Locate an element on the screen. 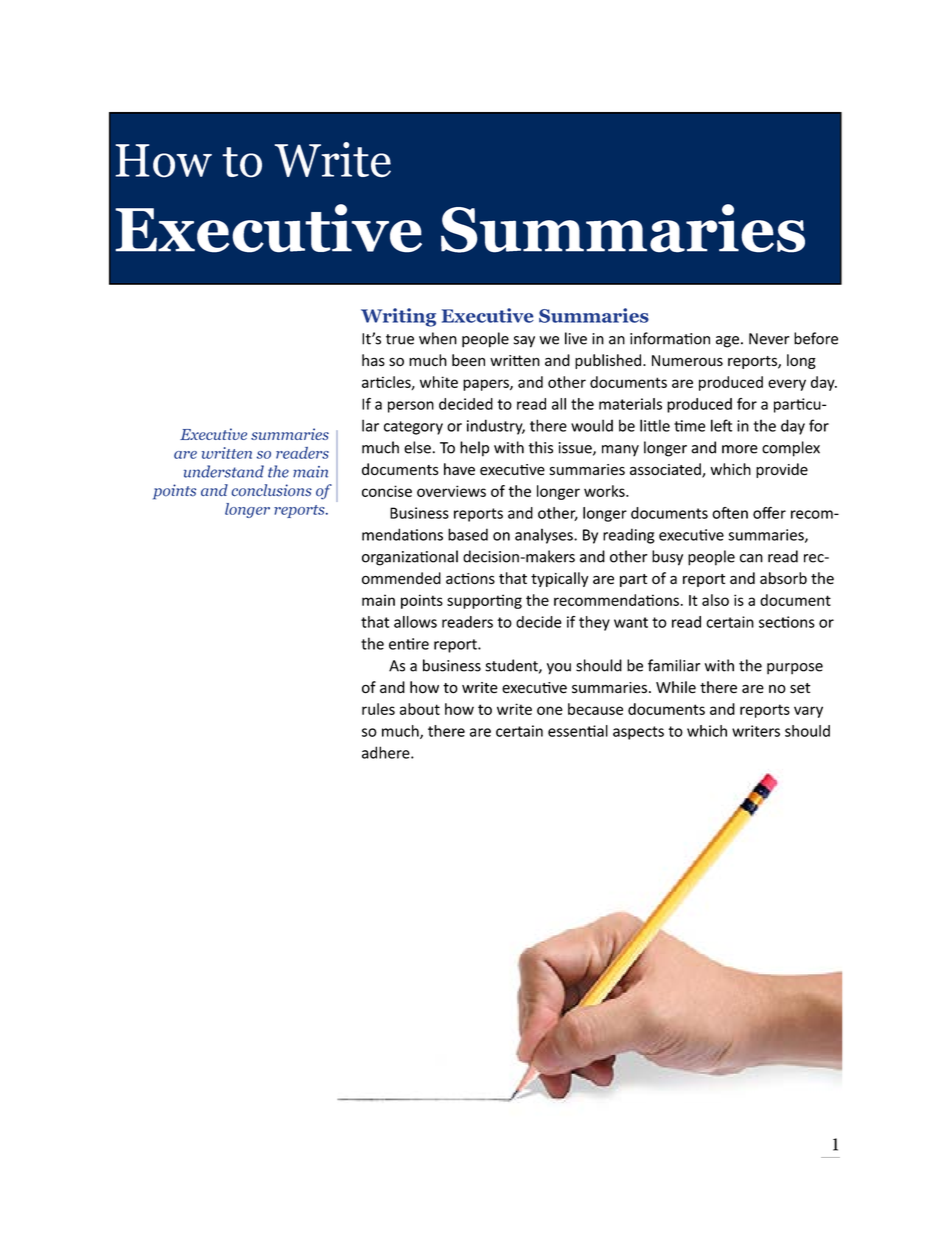 The height and width of the screenshot is (1233, 952). understand is located at coordinates (224, 471).
